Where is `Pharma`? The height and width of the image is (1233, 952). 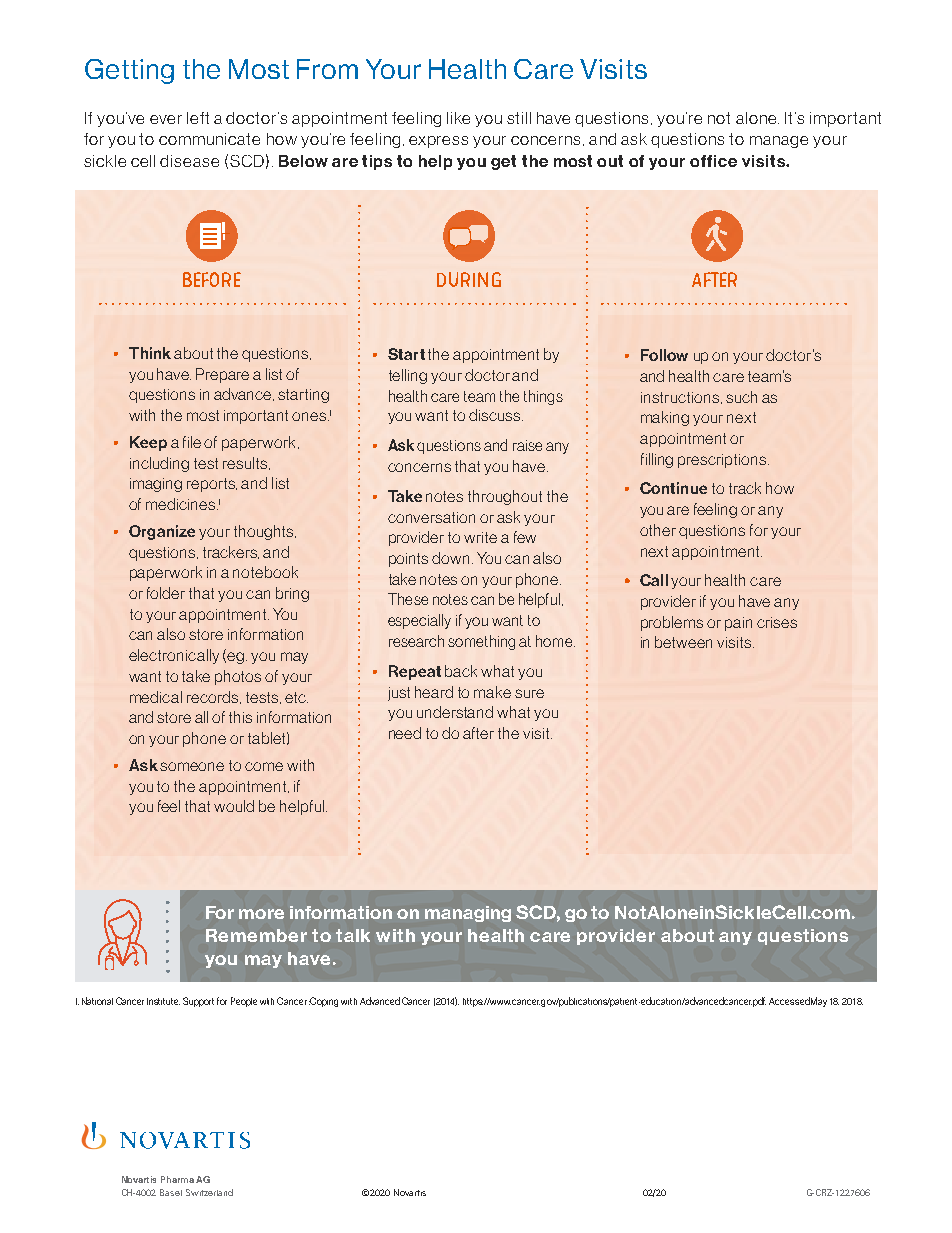
Pharma is located at coordinates (177, 1179).
